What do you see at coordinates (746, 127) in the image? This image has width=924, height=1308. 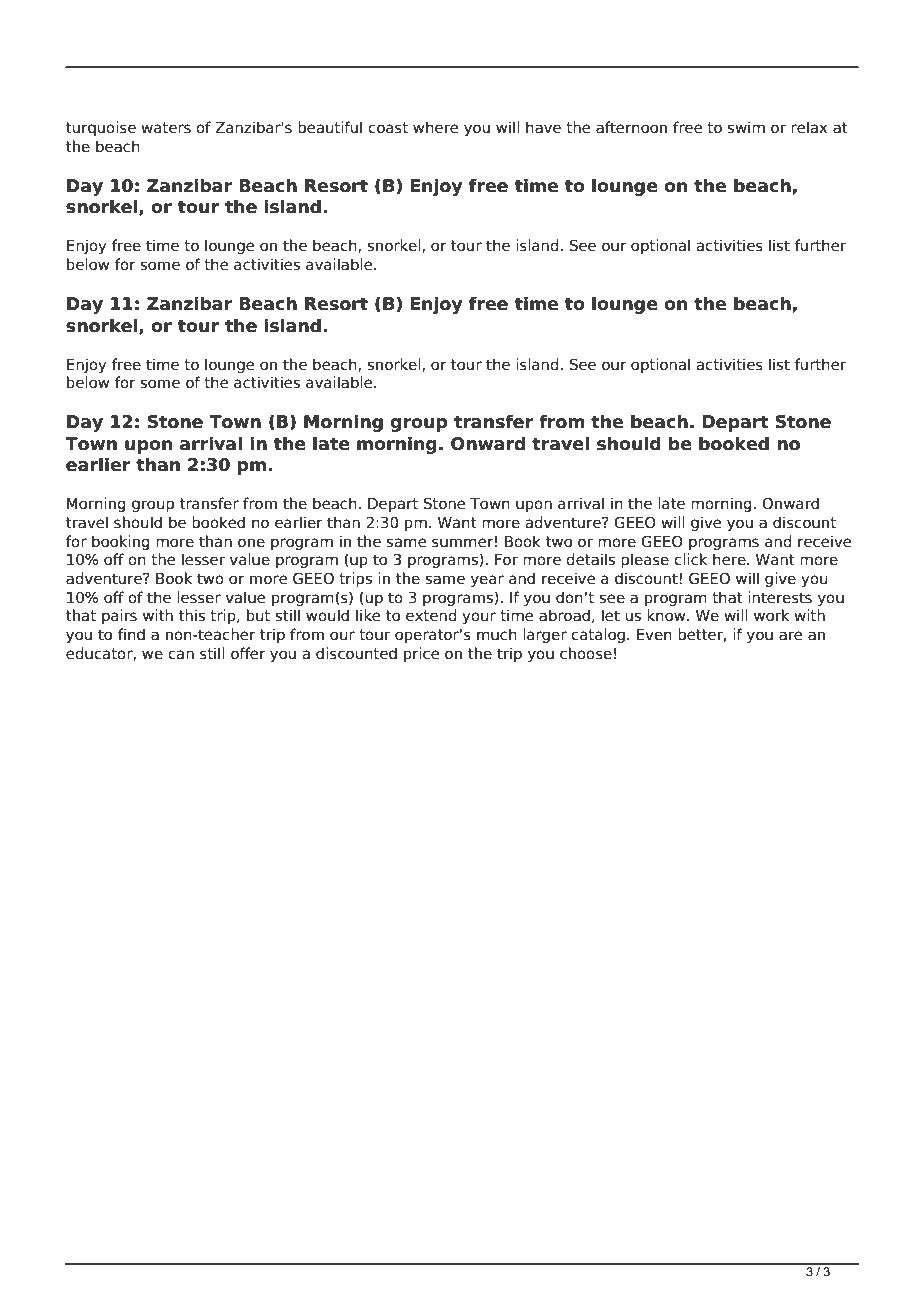 I see `swim` at bounding box center [746, 127].
